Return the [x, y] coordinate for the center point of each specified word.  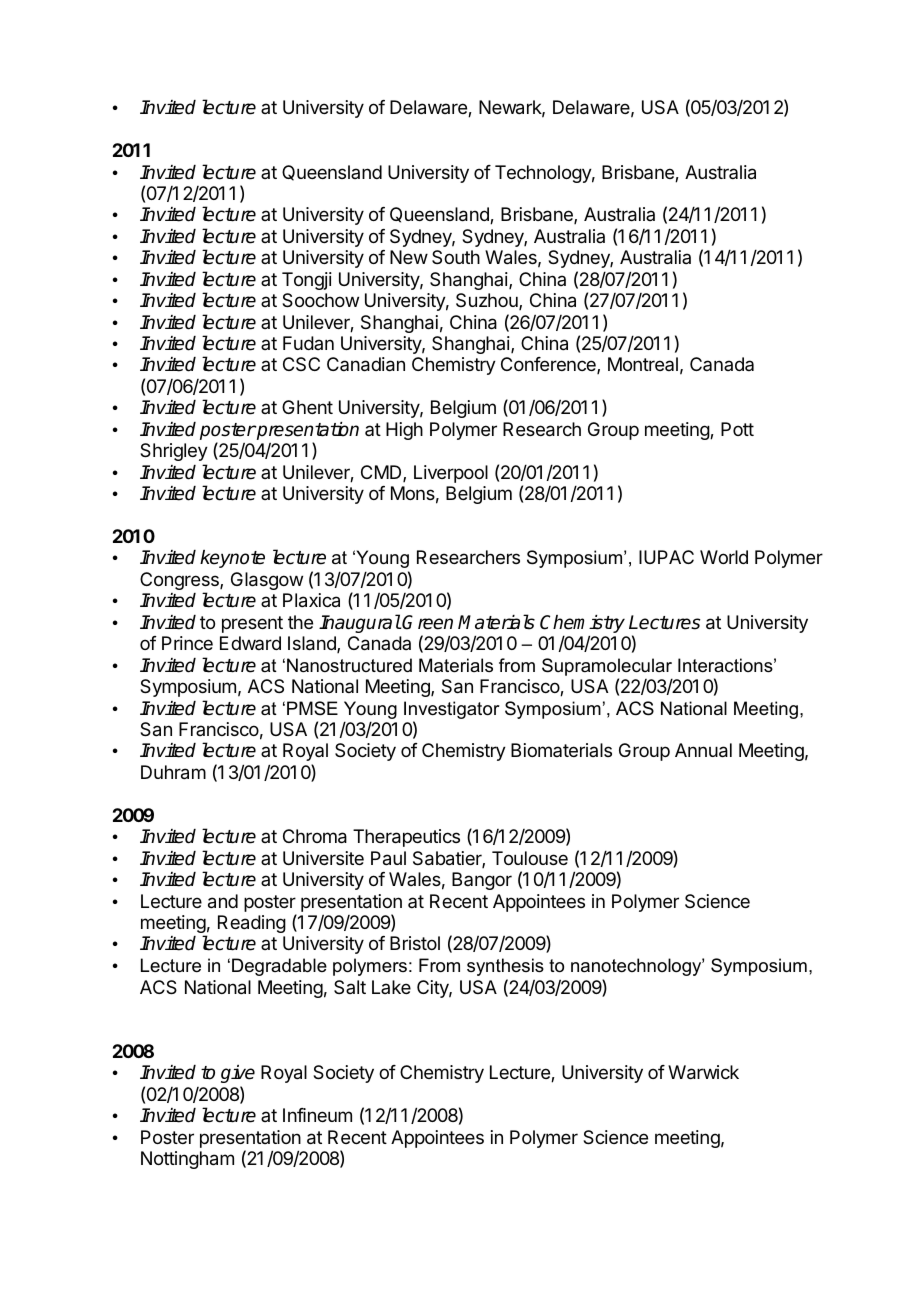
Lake [391, 987]
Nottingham [187, 1160]
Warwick [703, 1072]
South [456, 257]
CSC [301, 364]
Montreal [643, 364]
